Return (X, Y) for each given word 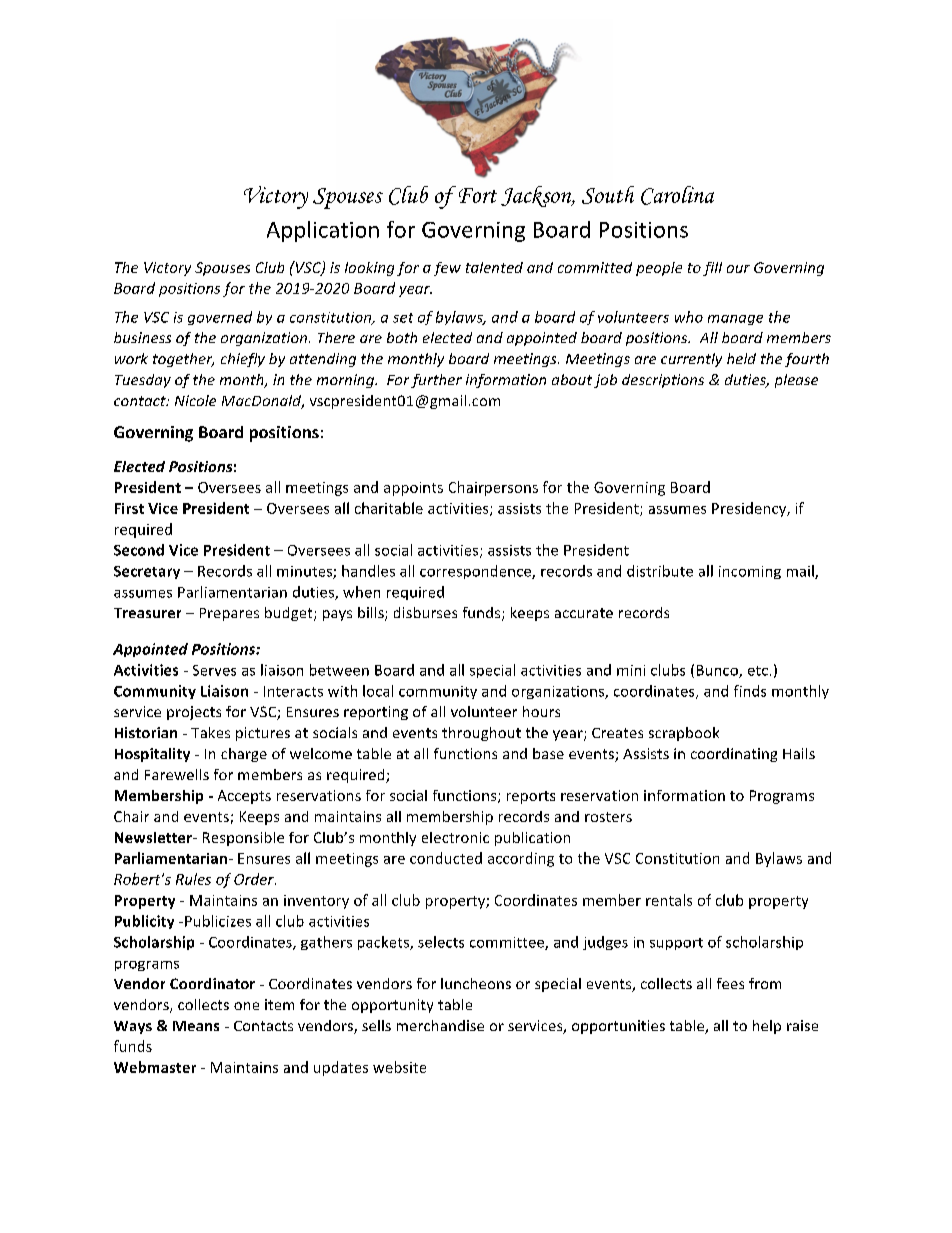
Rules (193, 879)
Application (323, 231)
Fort (478, 195)
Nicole (195, 400)
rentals (669, 900)
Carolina (677, 195)
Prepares (229, 614)
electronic (455, 837)
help (767, 1027)
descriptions (663, 381)
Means (196, 1026)
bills (372, 614)
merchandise (440, 1025)
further (436, 381)
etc (758, 671)
